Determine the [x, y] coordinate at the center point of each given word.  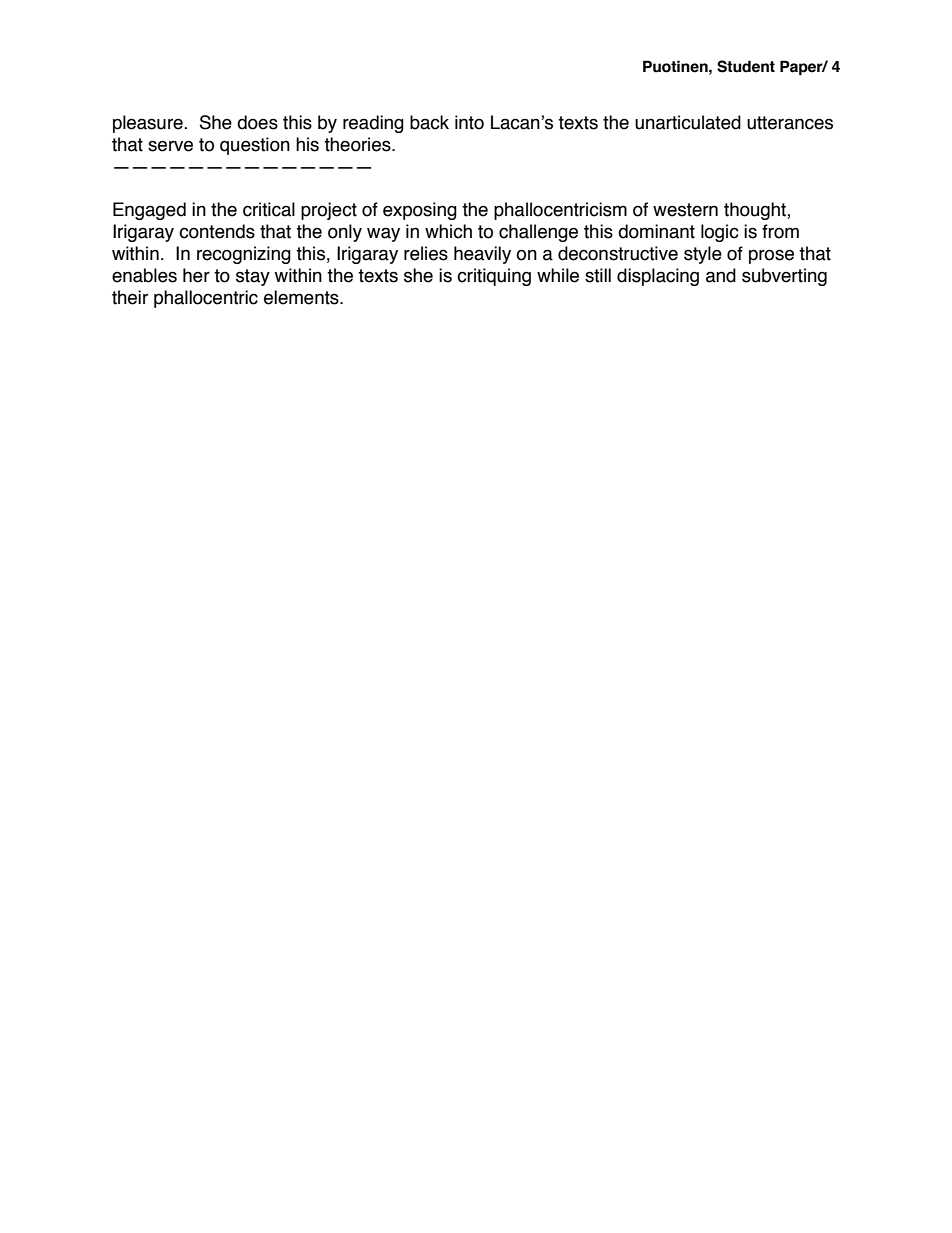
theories [358, 144]
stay [253, 277]
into [469, 122]
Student [746, 66]
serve [170, 146]
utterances [790, 123]
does [257, 122]
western [685, 210]
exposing [420, 211]
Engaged [149, 211]
